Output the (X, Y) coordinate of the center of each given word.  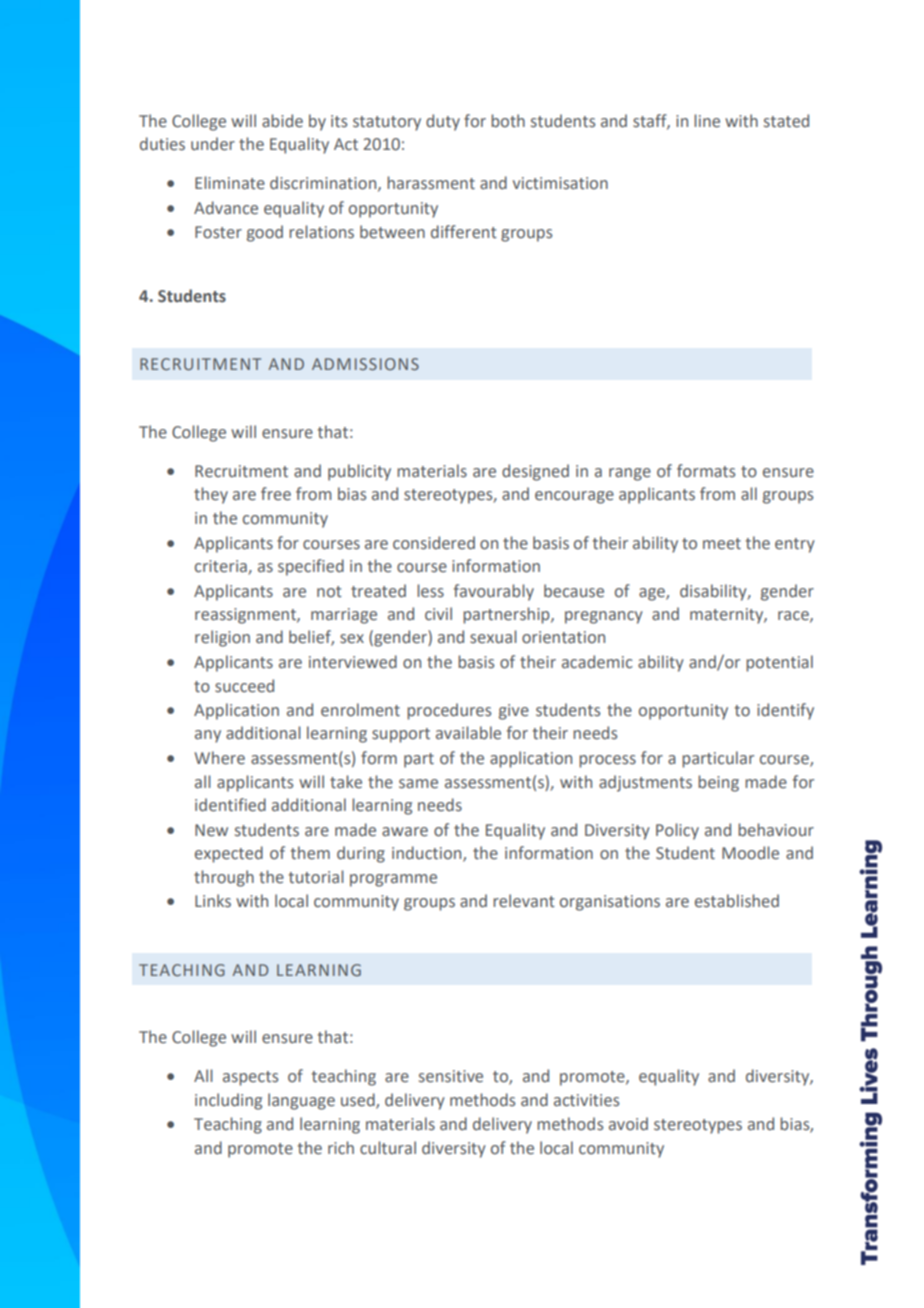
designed (535, 472)
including (228, 1101)
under (213, 144)
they (211, 495)
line (707, 121)
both (508, 121)
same (418, 784)
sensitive (451, 1076)
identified (230, 805)
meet (722, 544)
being (718, 783)
